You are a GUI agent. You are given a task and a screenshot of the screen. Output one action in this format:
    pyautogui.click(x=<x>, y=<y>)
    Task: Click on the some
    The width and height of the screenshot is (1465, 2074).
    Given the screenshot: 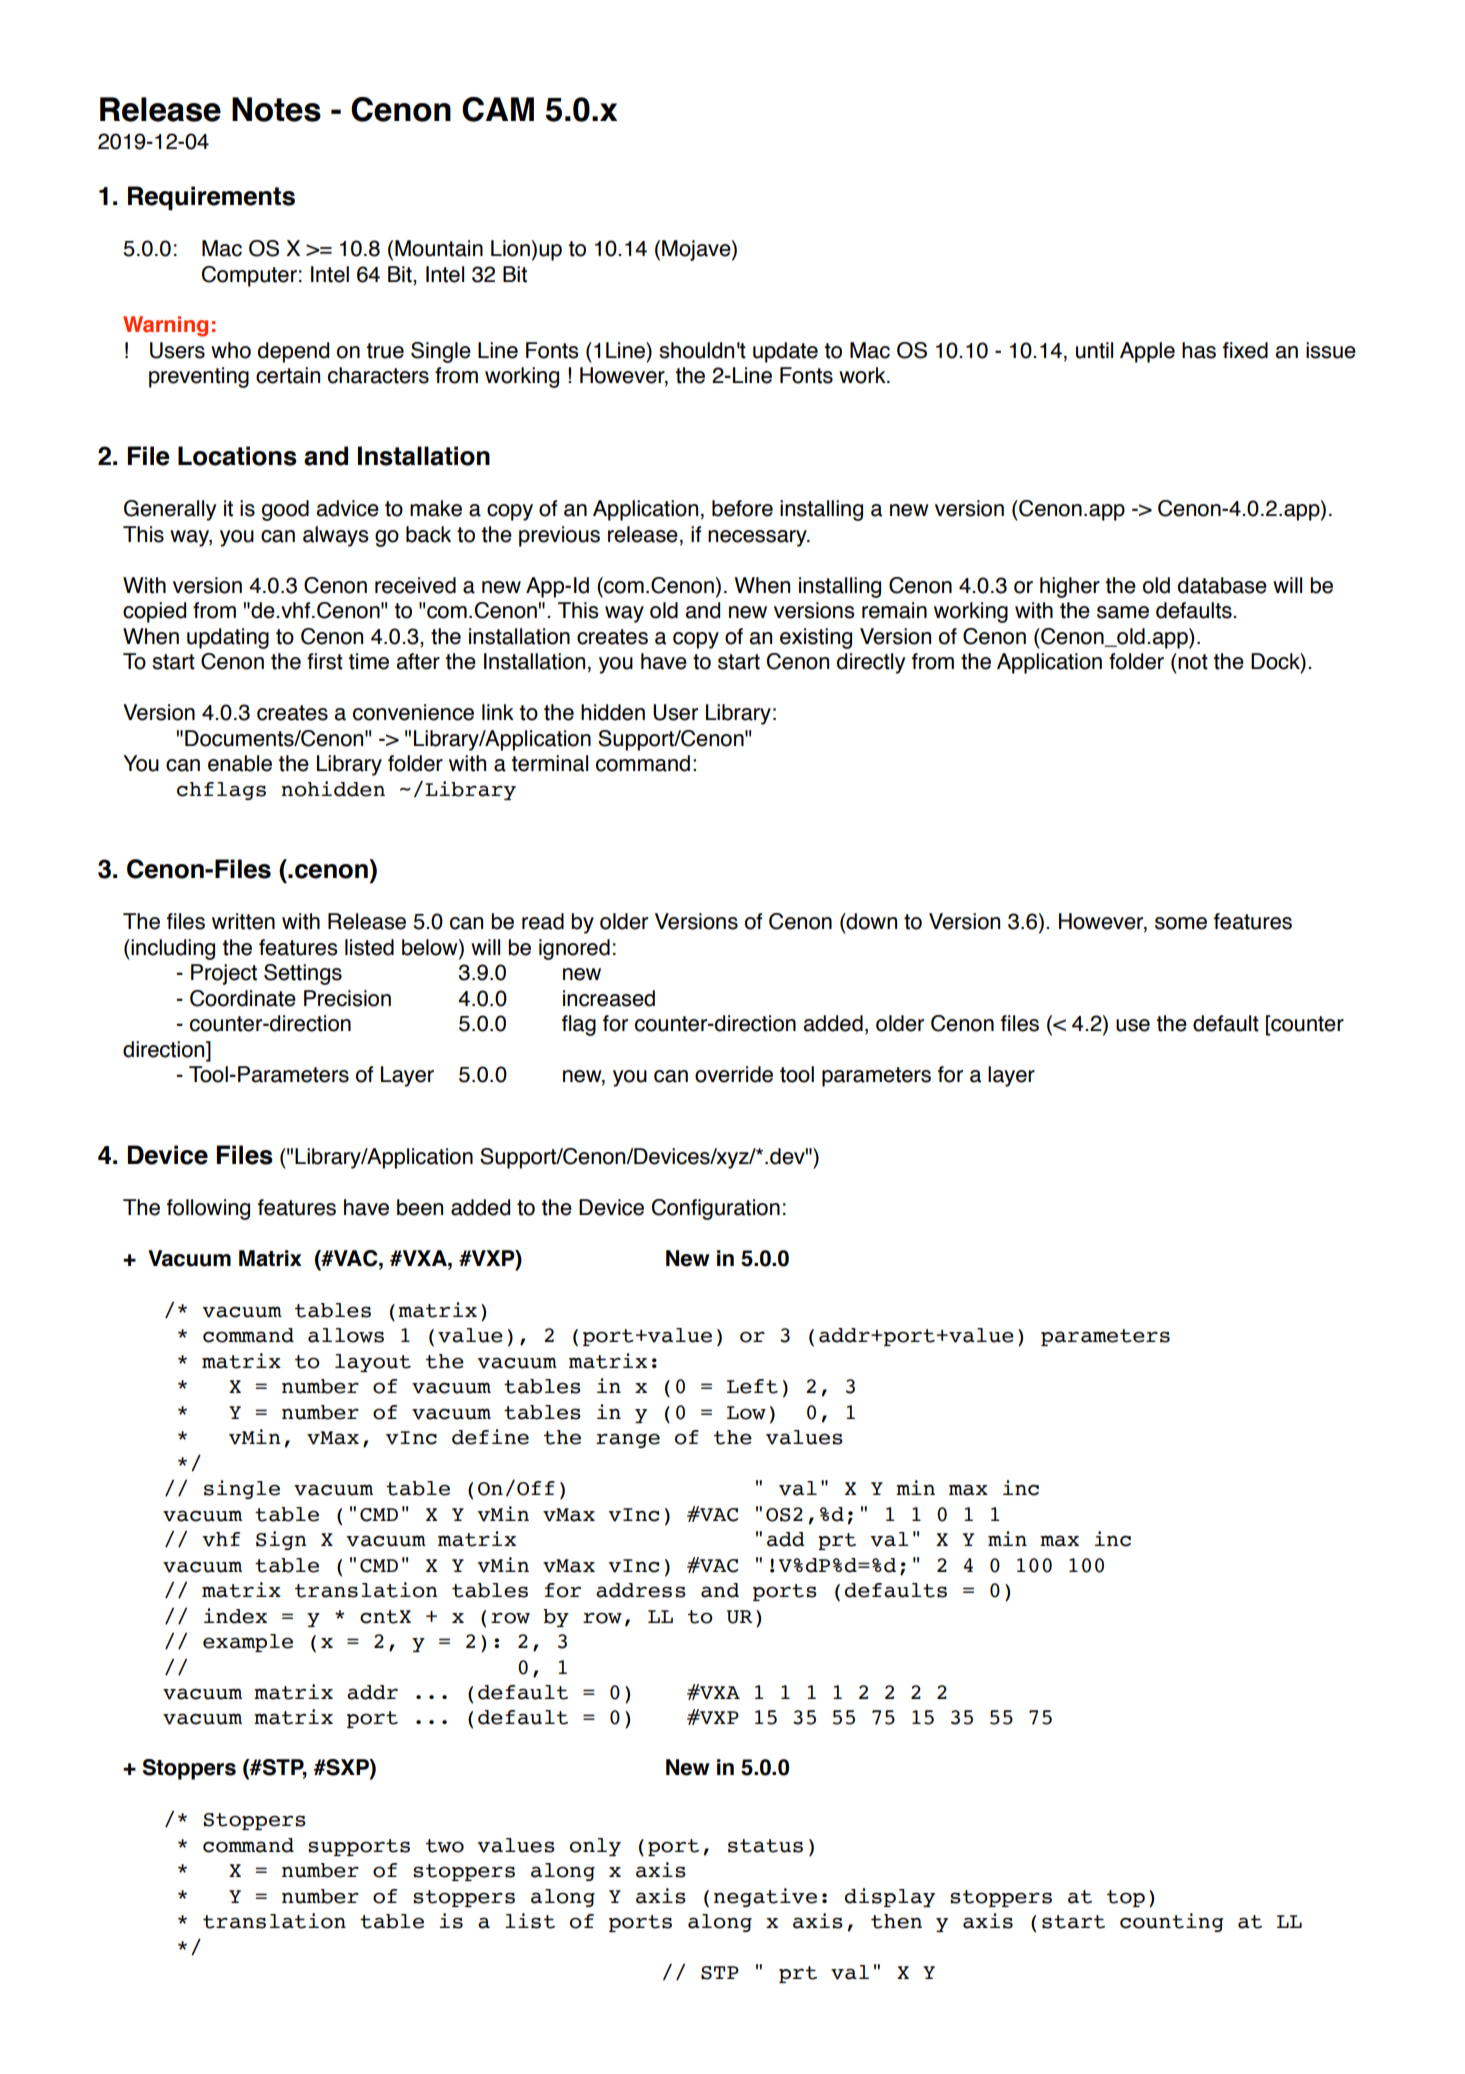 What is the action you would take?
    pyautogui.click(x=1181, y=923)
